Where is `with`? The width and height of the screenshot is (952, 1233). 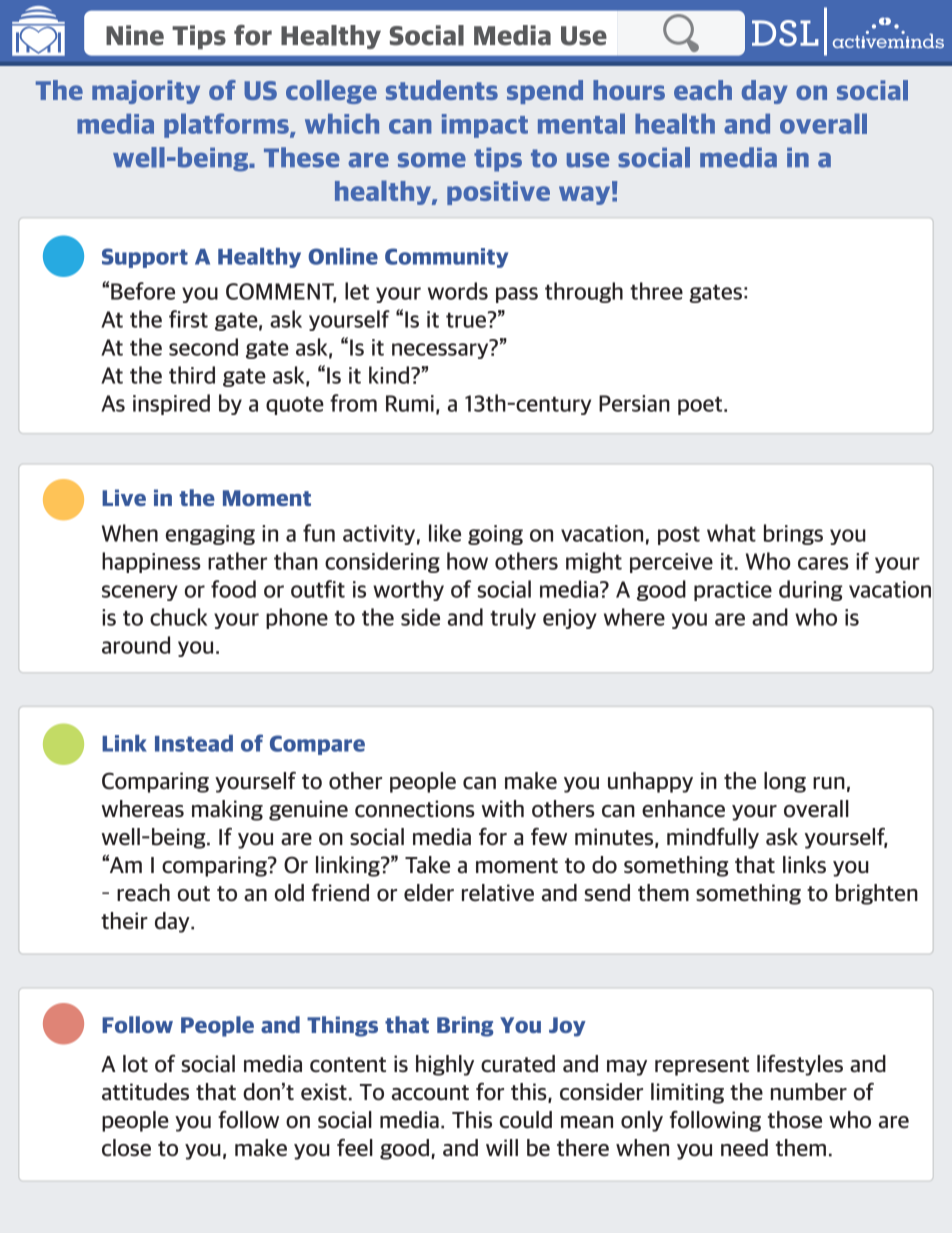 with is located at coordinates (503, 808).
